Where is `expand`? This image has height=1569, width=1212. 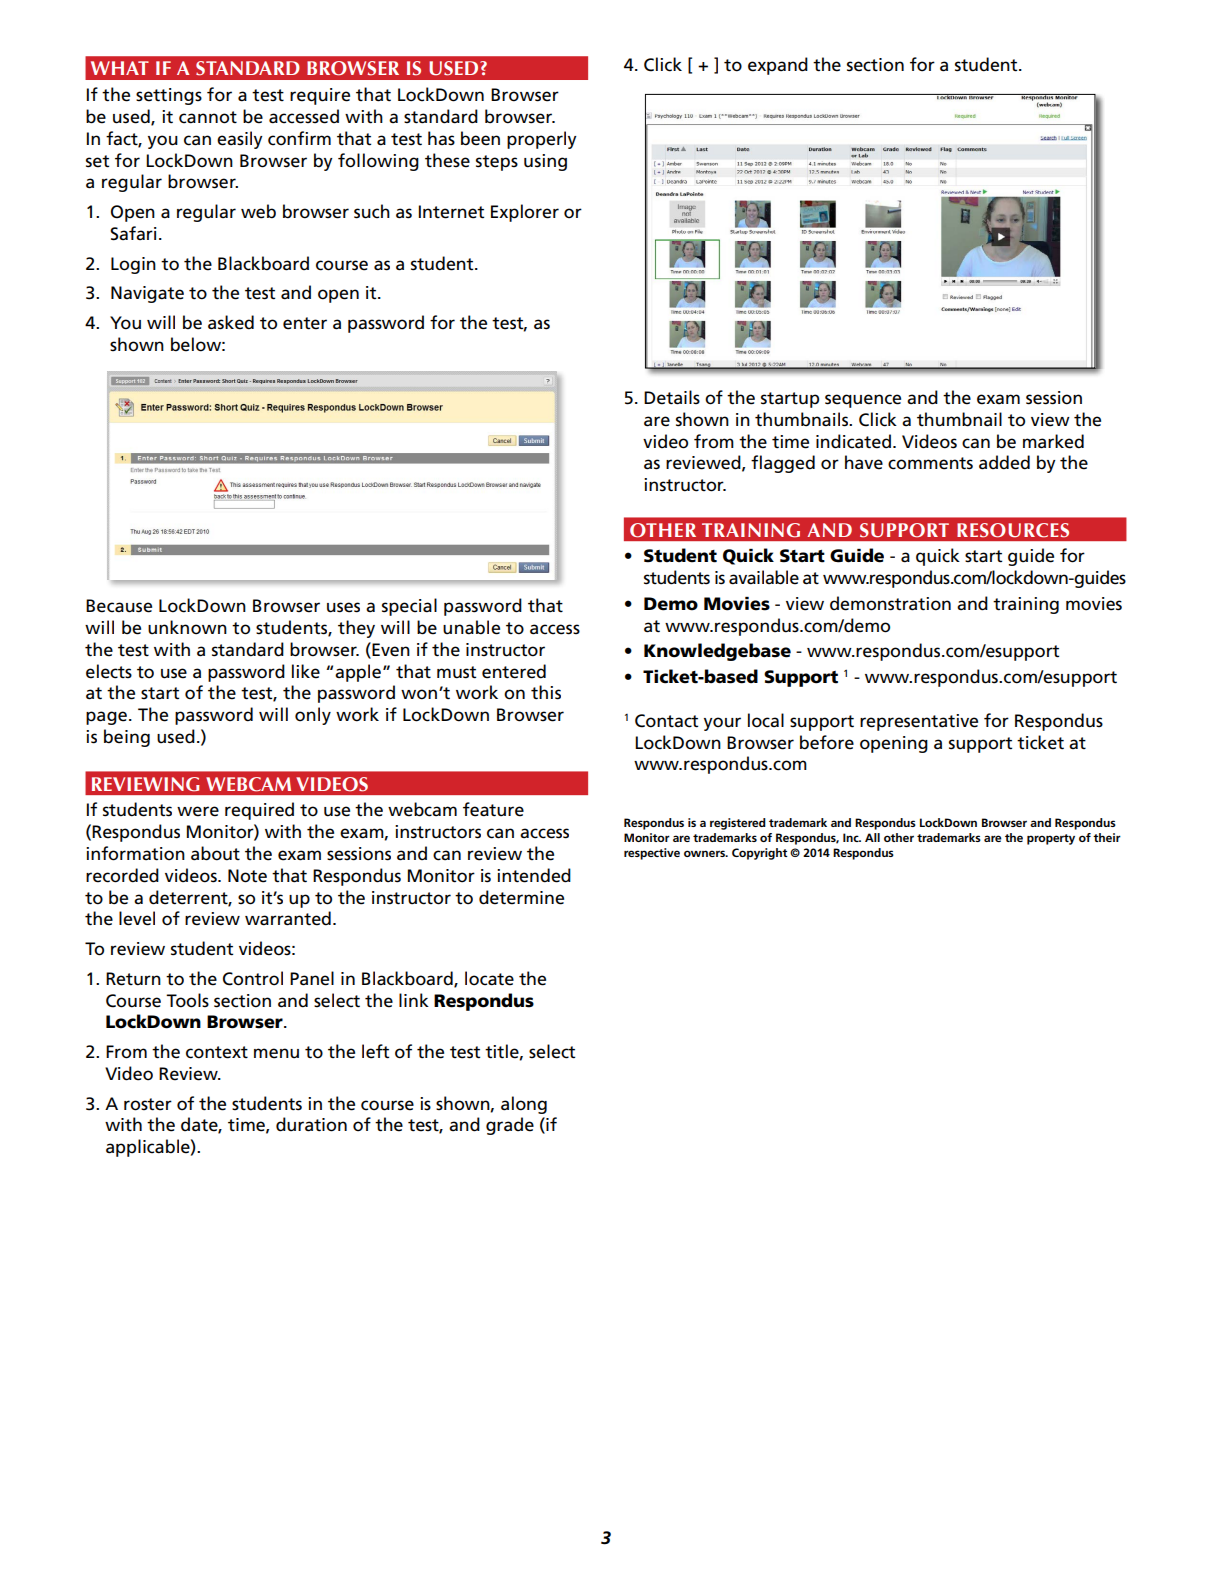
expand is located at coordinates (778, 66).
